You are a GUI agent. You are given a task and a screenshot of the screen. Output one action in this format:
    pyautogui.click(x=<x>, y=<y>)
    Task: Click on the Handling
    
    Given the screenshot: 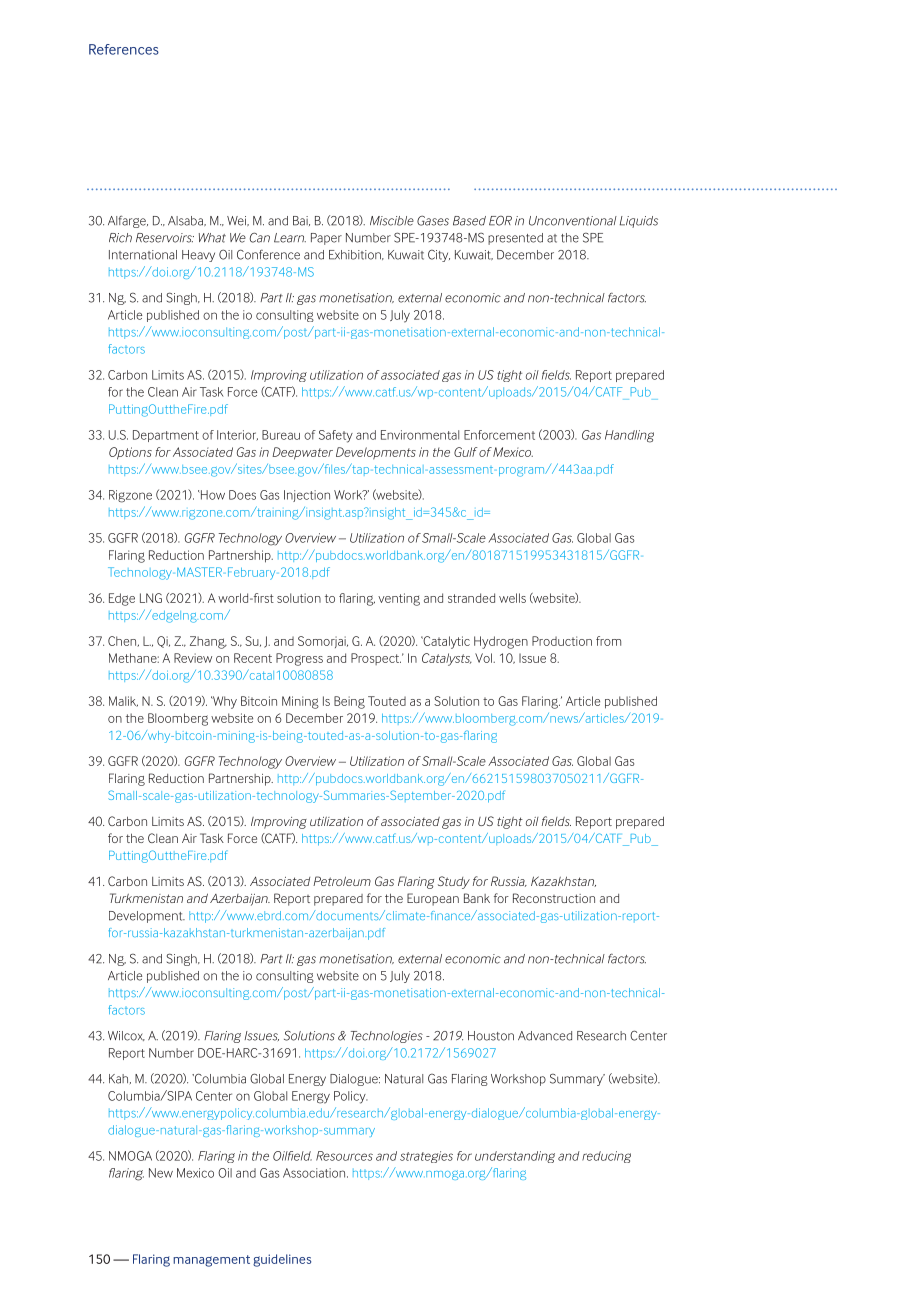 What is the action you would take?
    pyautogui.click(x=629, y=436)
